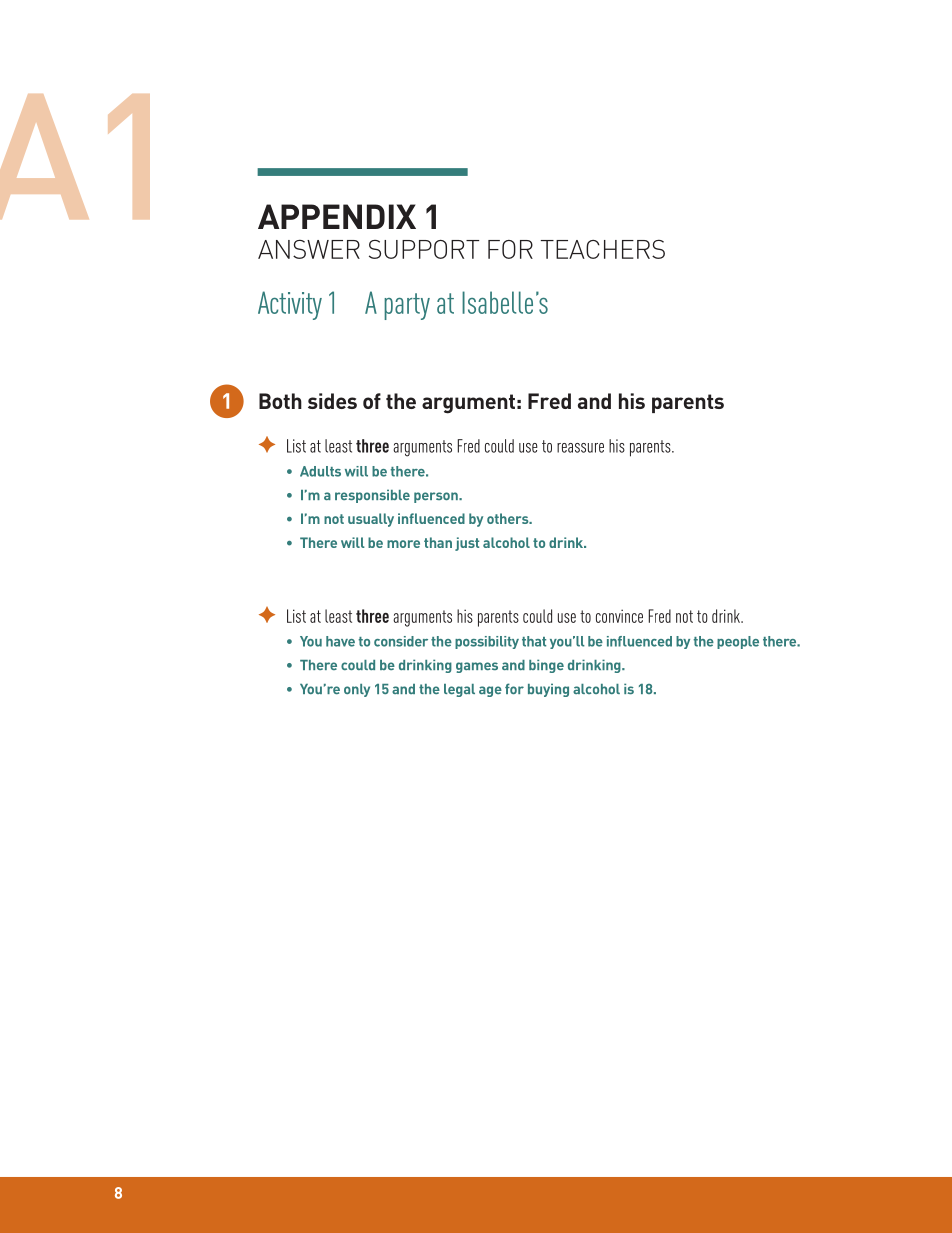 The image size is (952, 1233). Describe the element at coordinates (603, 249) in the screenshot. I see `TEACHERS` at that location.
